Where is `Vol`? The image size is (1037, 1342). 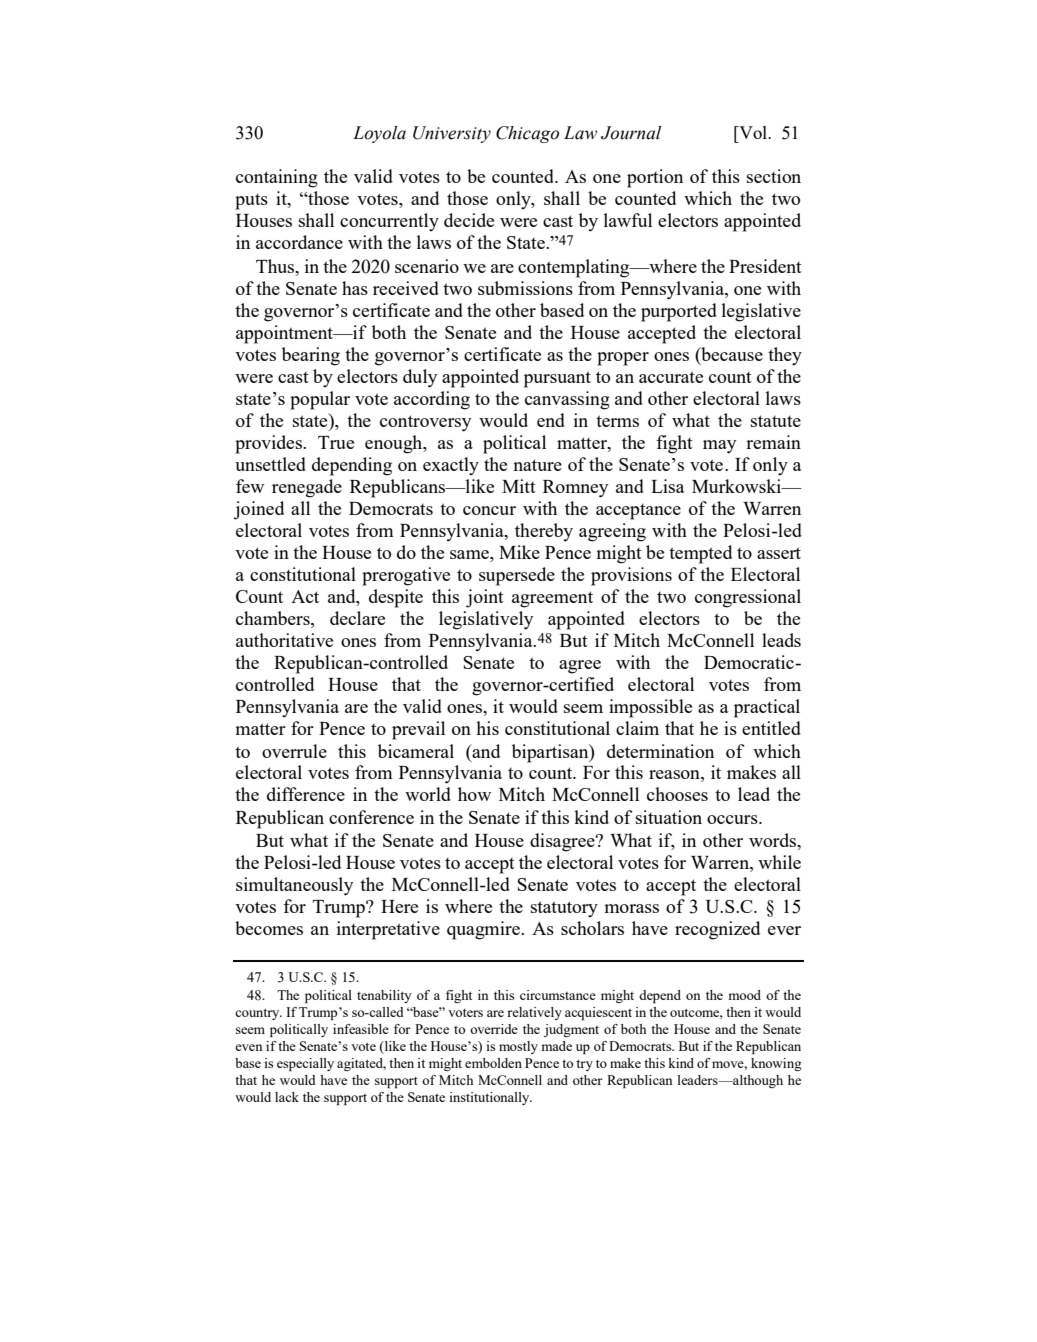 Vol is located at coordinates (753, 132).
